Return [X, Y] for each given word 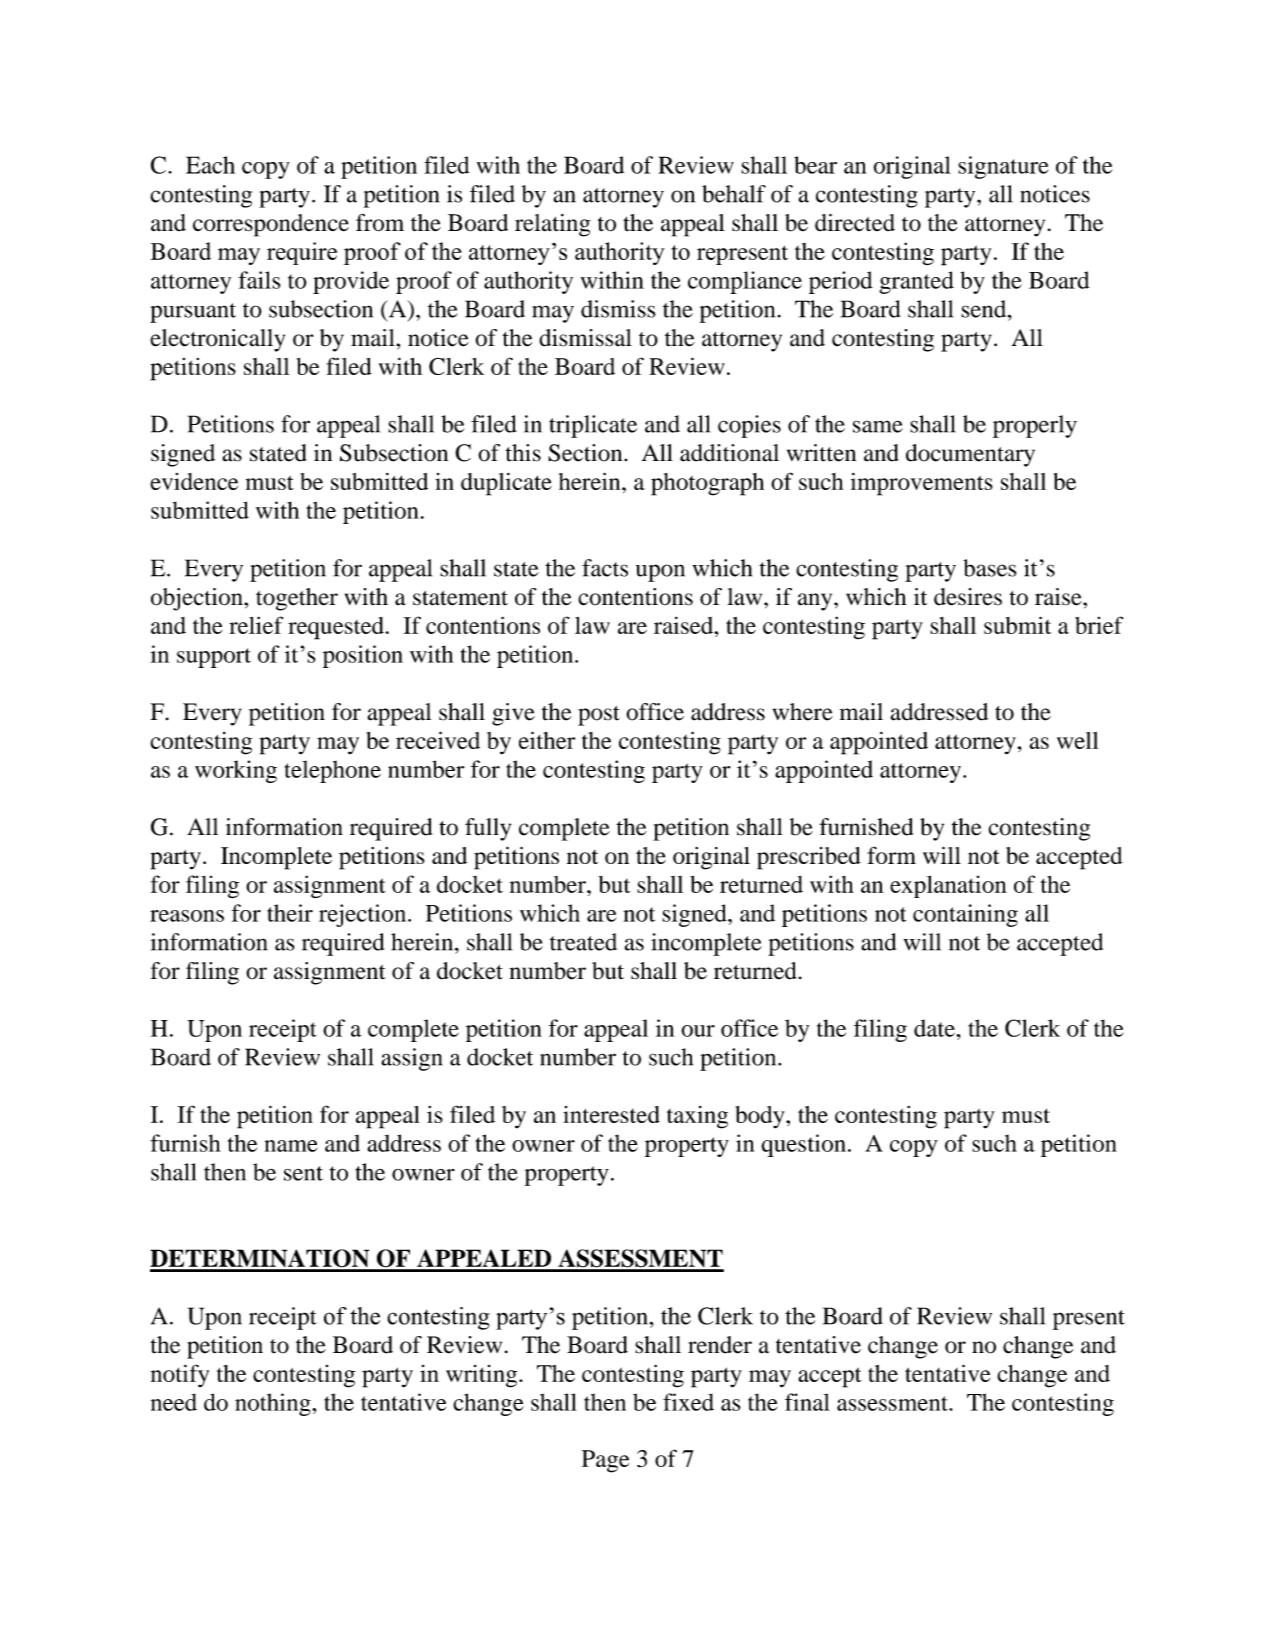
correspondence [271, 225]
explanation [948, 886]
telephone [333, 771]
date [935, 1028]
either [547, 740]
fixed [688, 1402]
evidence [194, 481]
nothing [274, 1404]
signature [1003, 167]
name [291, 1146]
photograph [707, 484]
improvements [922, 484]
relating [552, 225]
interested [611, 1114]
